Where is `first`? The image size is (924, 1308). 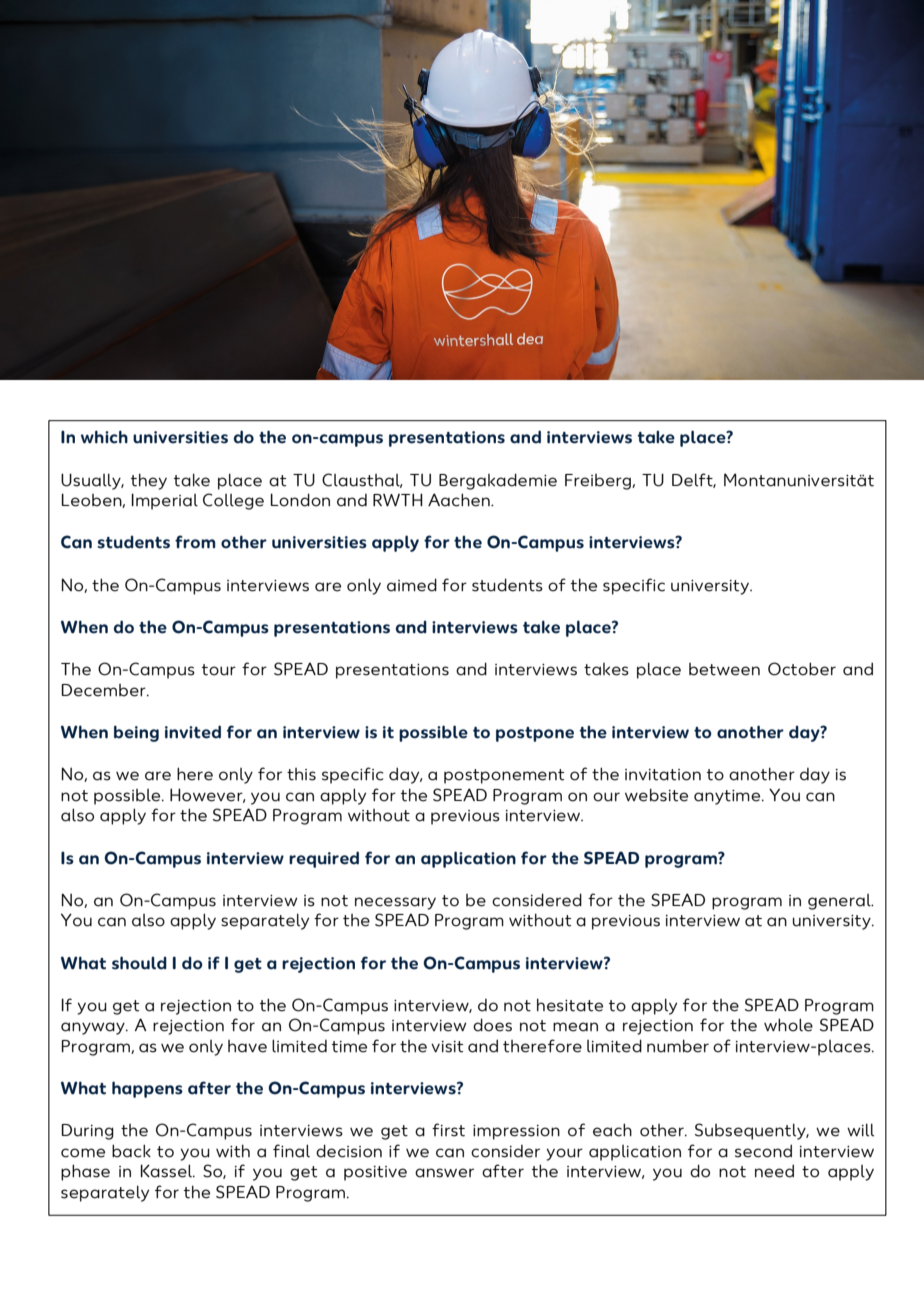 first is located at coordinates (448, 1130).
